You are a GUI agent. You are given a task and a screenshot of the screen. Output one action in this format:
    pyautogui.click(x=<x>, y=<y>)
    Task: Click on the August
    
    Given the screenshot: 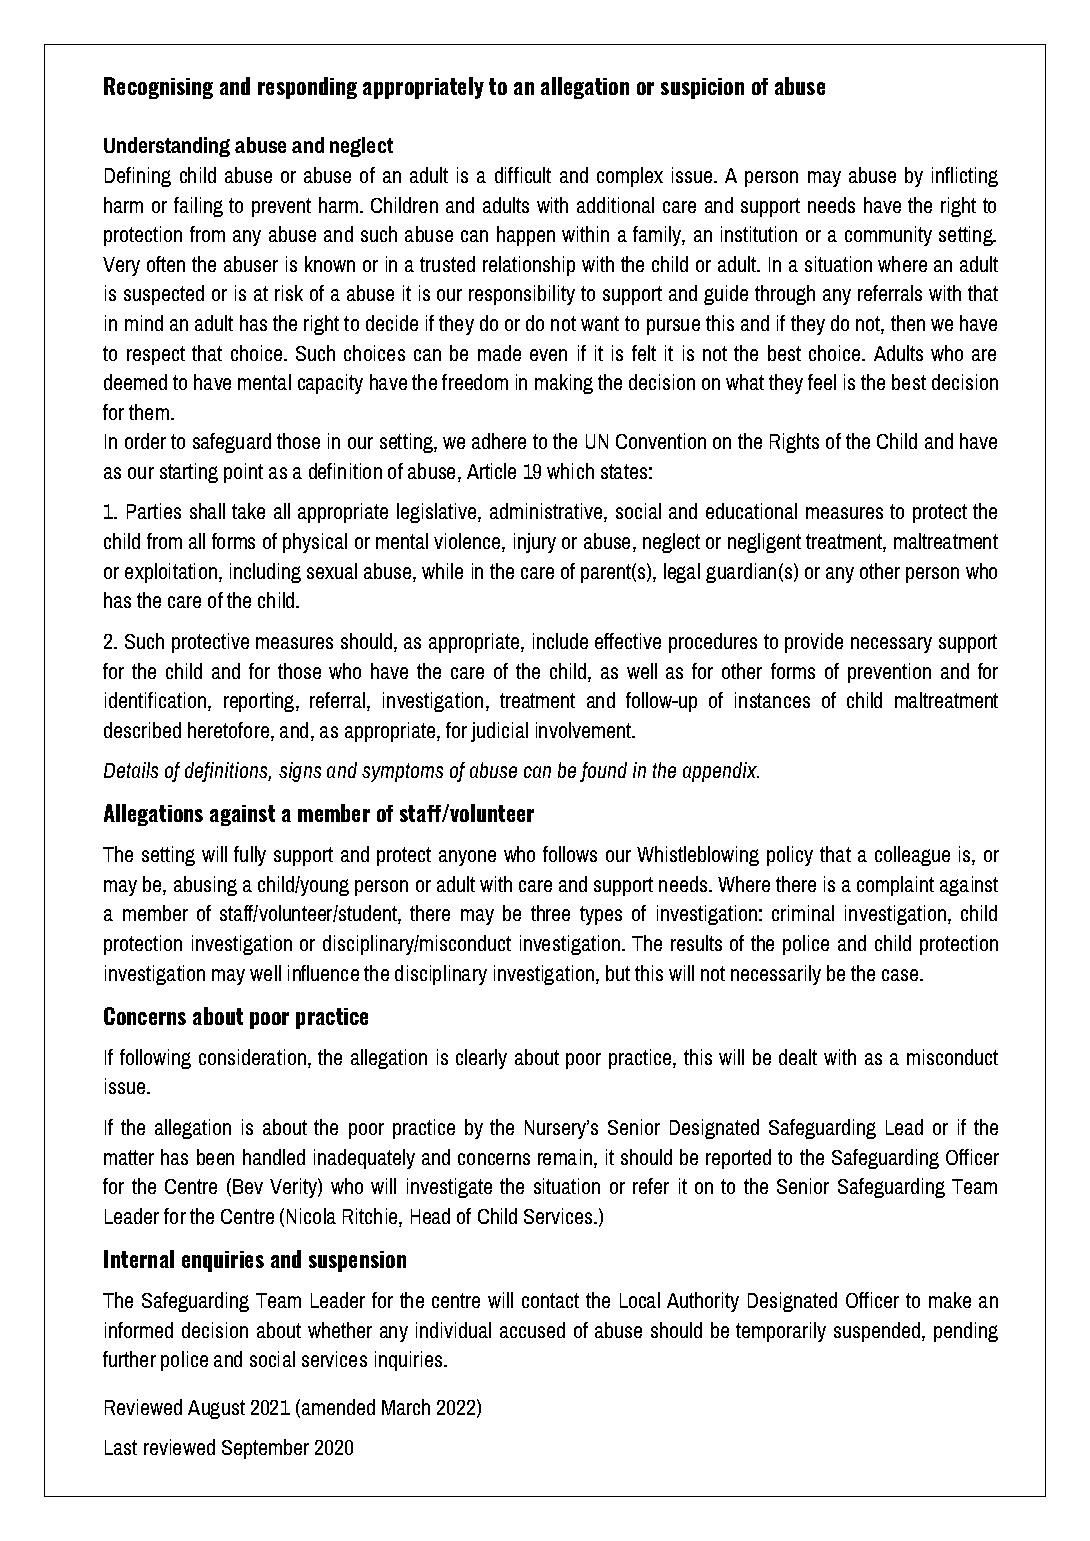 What is the action you would take?
    pyautogui.click(x=216, y=1409)
